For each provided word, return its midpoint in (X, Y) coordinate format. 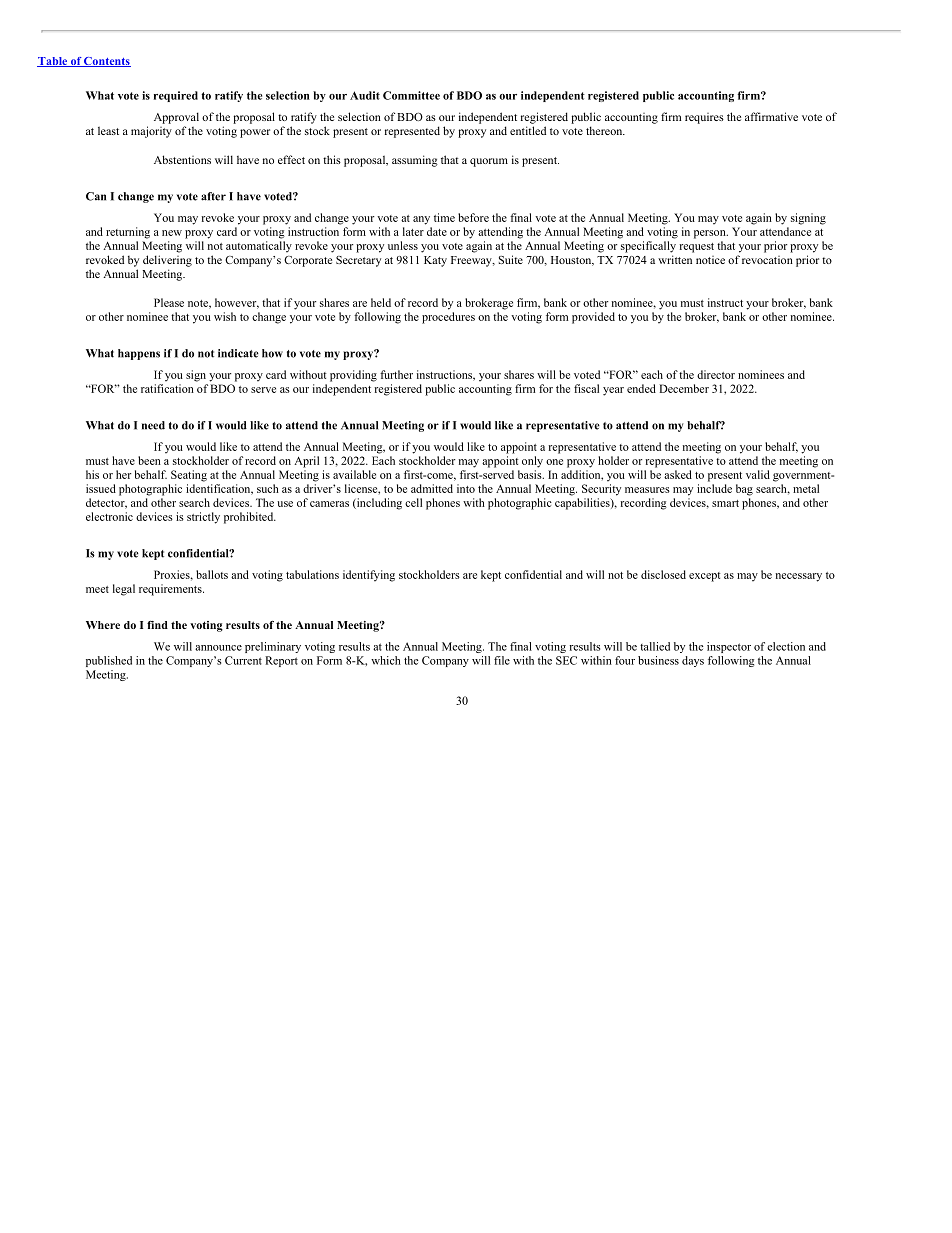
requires (704, 118)
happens (139, 354)
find (157, 625)
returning (128, 233)
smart (725, 503)
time (444, 217)
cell (413, 502)
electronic (109, 516)
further (396, 374)
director (716, 374)
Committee (411, 95)
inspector (729, 647)
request (696, 248)
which (386, 660)
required (176, 96)
